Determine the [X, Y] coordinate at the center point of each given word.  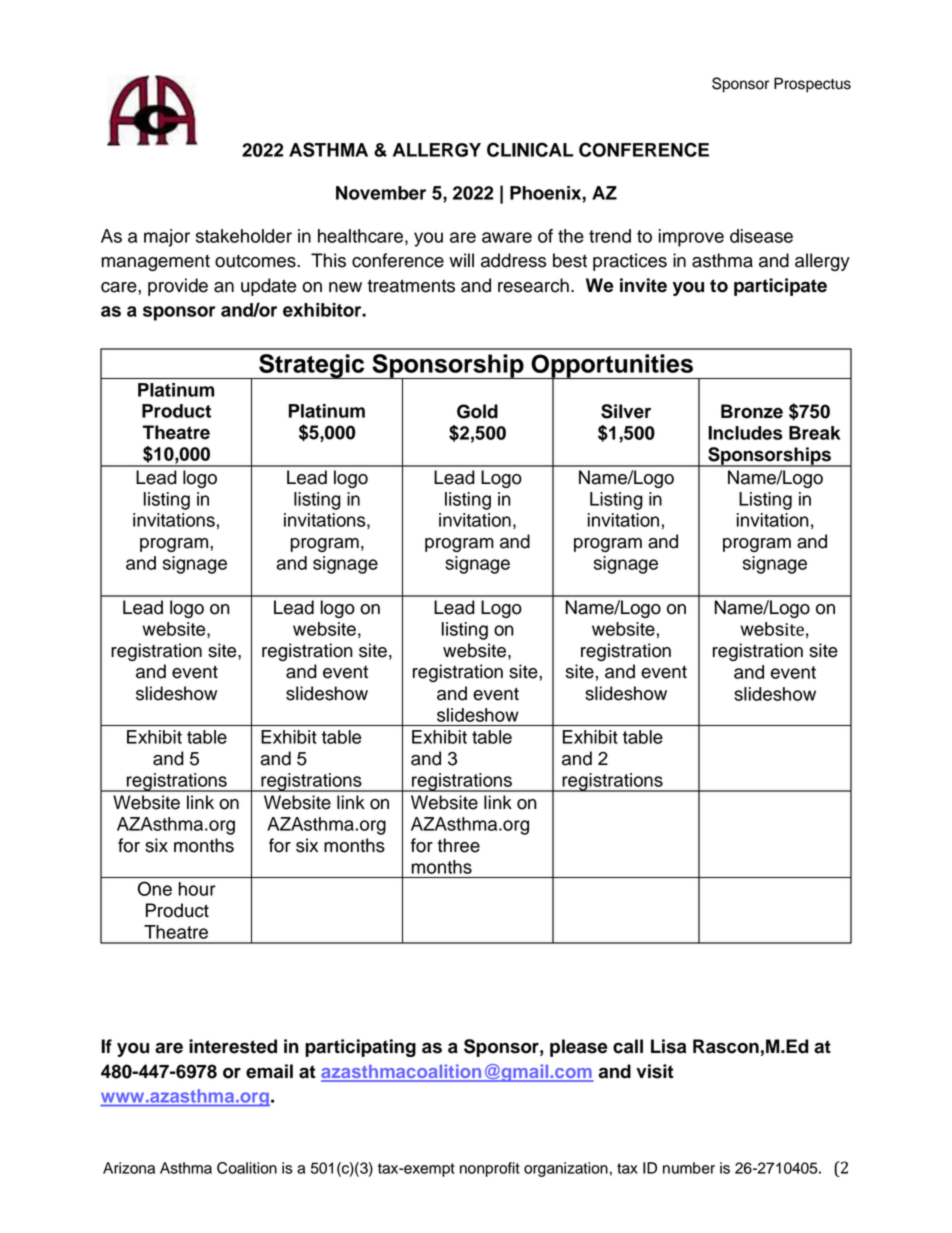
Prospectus [812, 85]
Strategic [312, 366]
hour [197, 889]
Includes [745, 433]
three [458, 845]
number [689, 1168]
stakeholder [244, 236]
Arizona [129, 1168]
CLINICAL [530, 149]
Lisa [668, 1046]
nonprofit [490, 1169]
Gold [477, 411]
